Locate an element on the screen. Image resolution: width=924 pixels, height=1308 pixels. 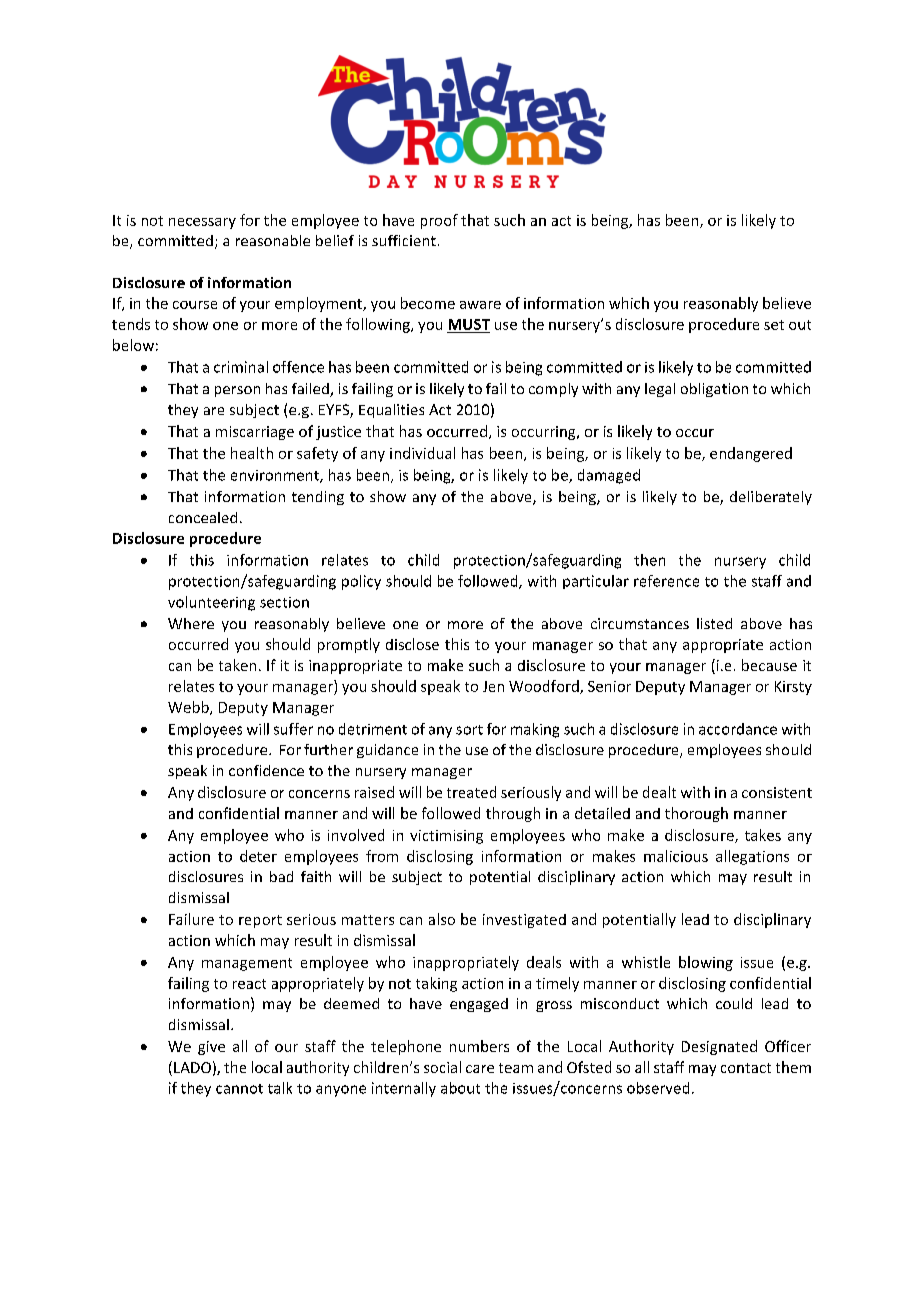
set is located at coordinates (774, 325).
